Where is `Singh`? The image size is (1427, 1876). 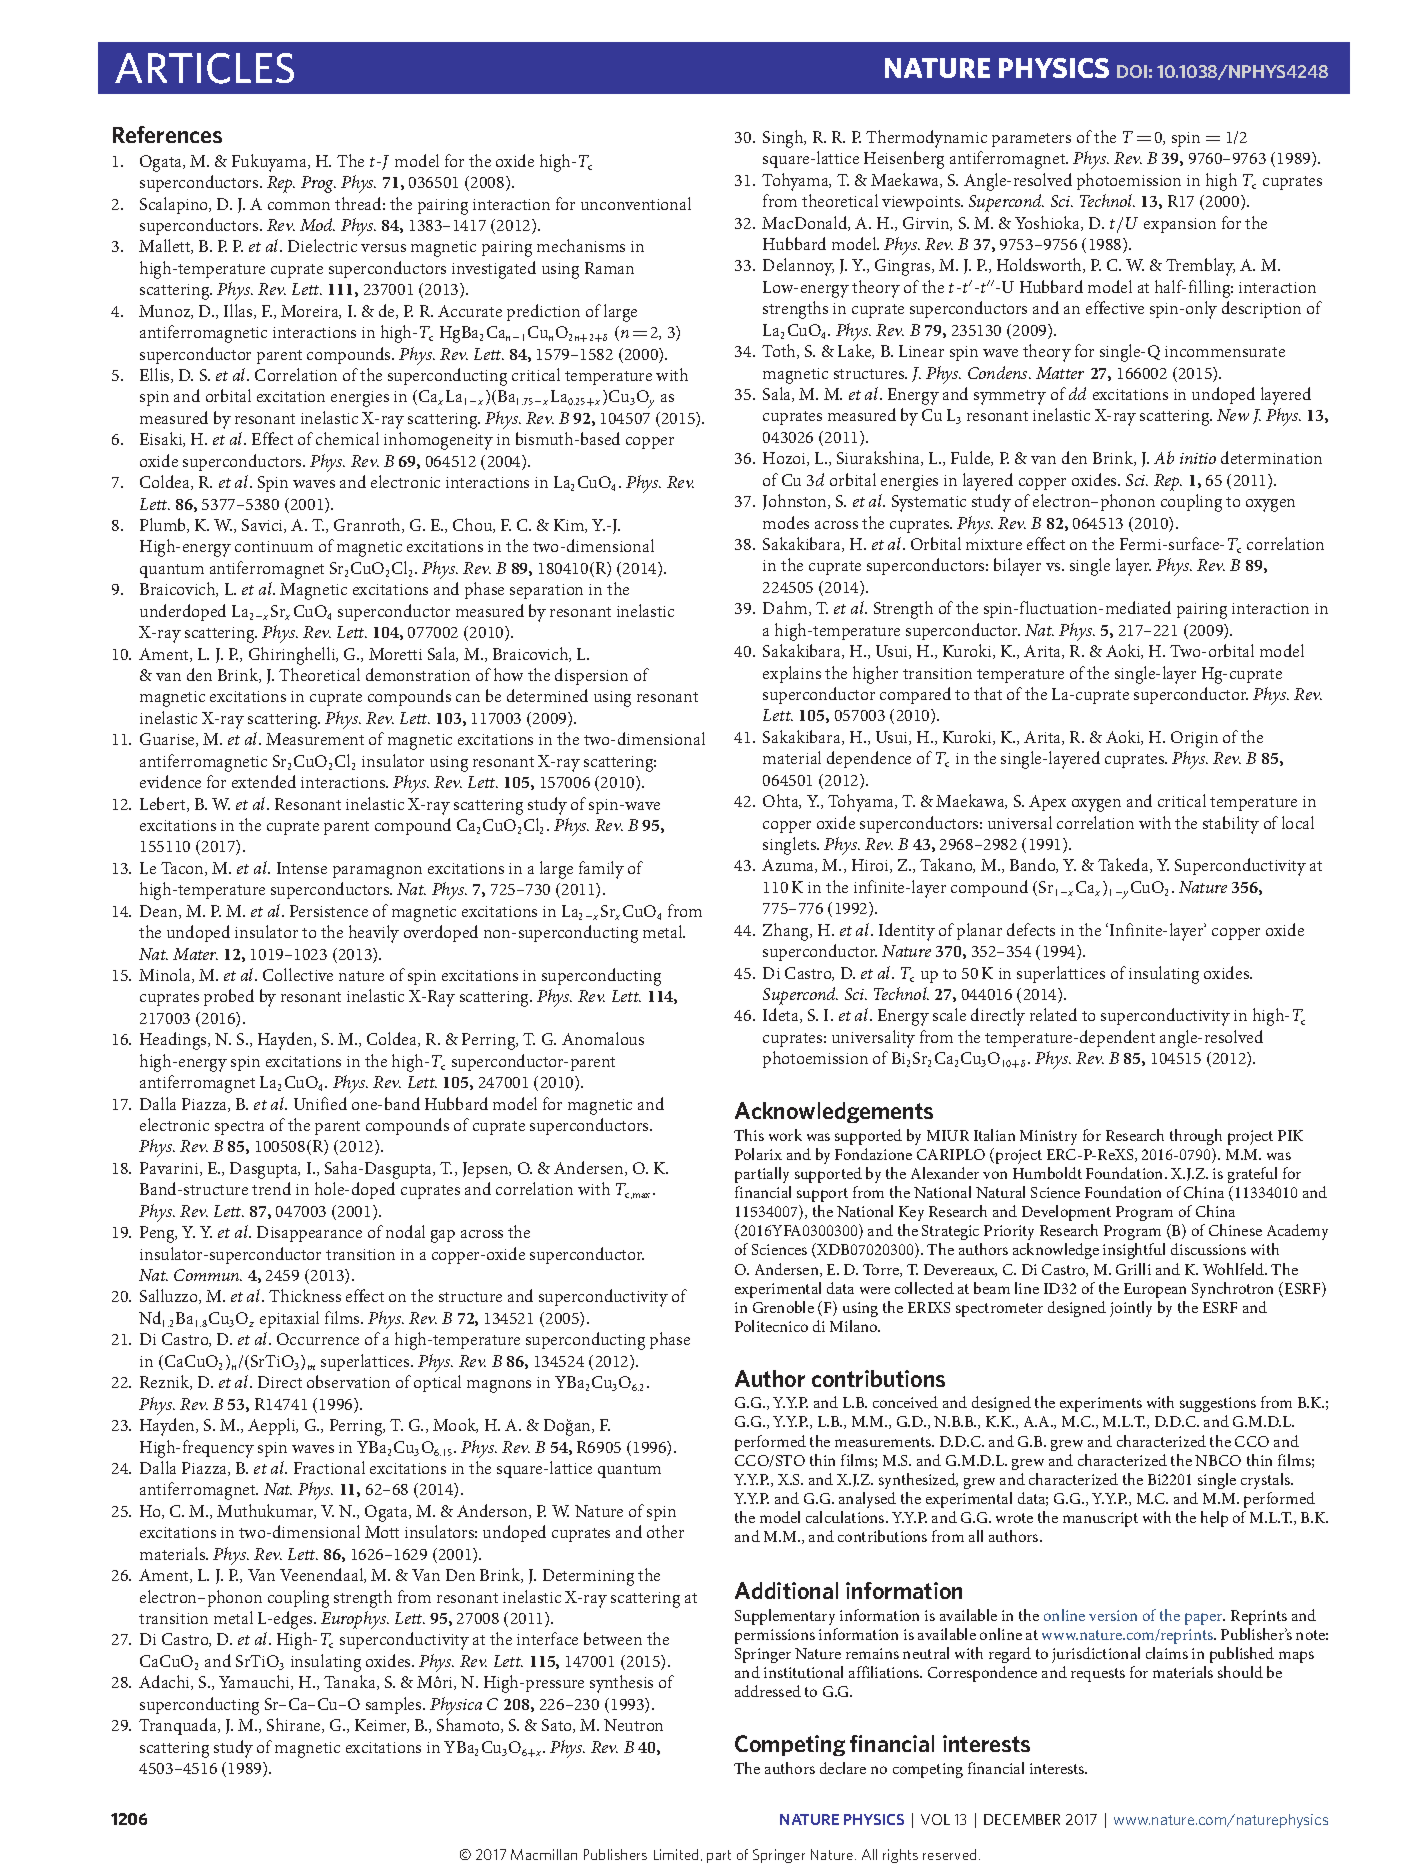
Singh is located at coordinates (784, 139).
